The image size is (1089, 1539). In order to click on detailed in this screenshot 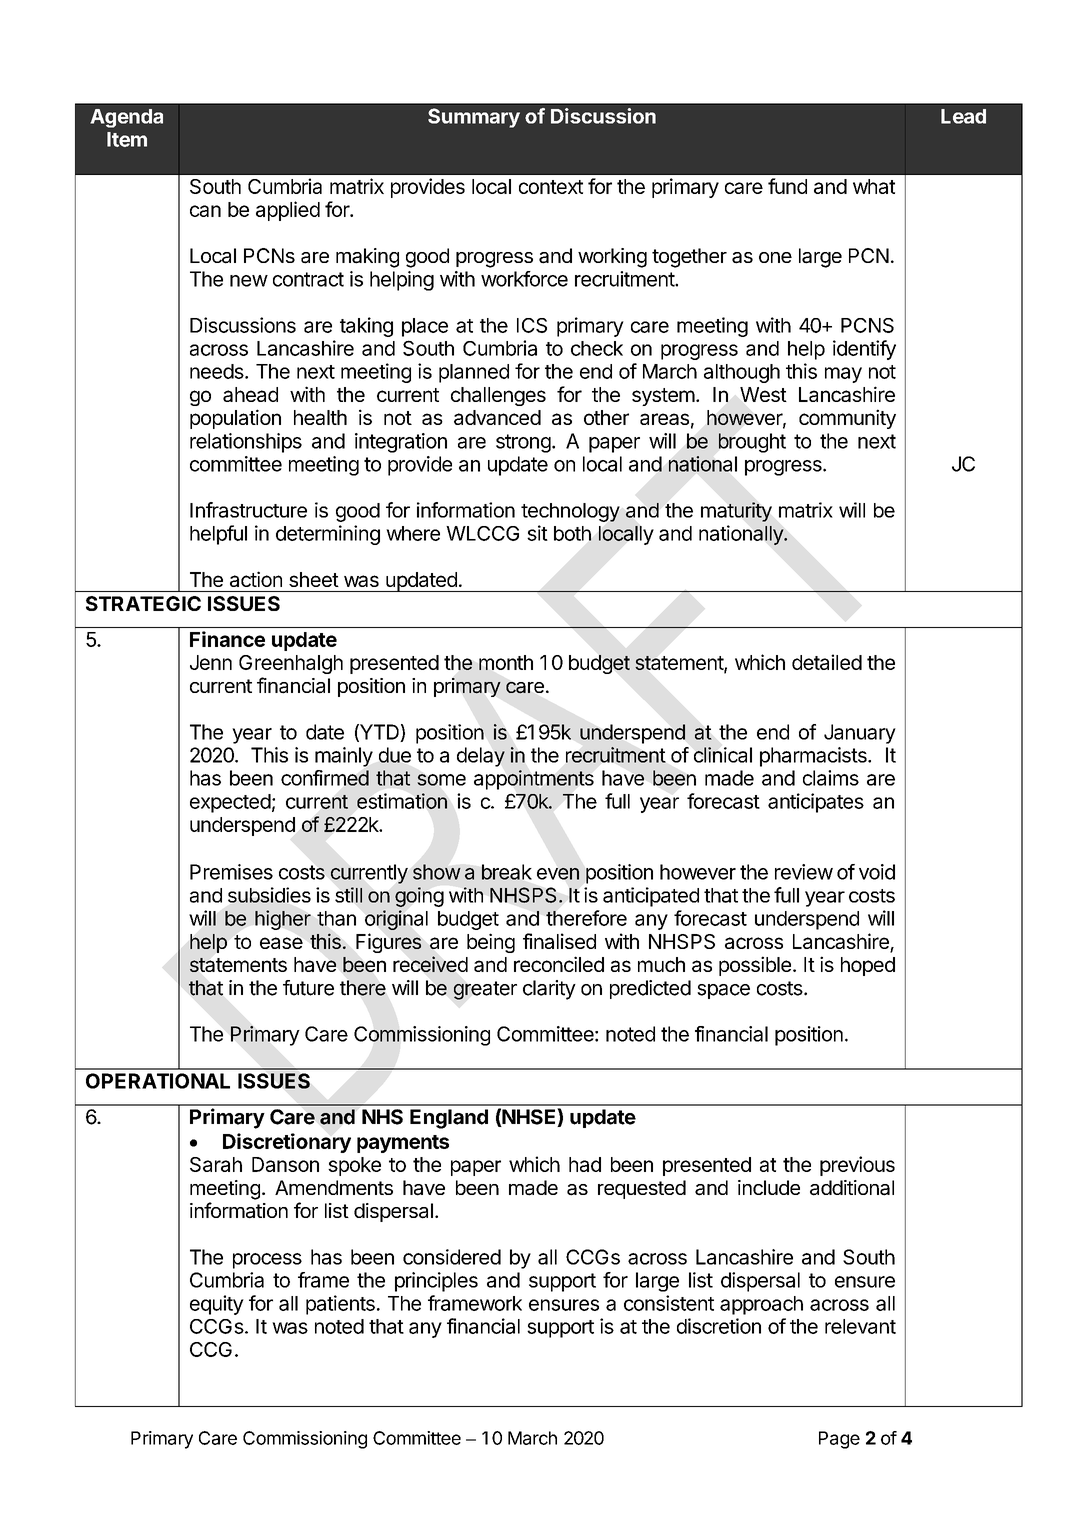, I will do `click(827, 662)`.
